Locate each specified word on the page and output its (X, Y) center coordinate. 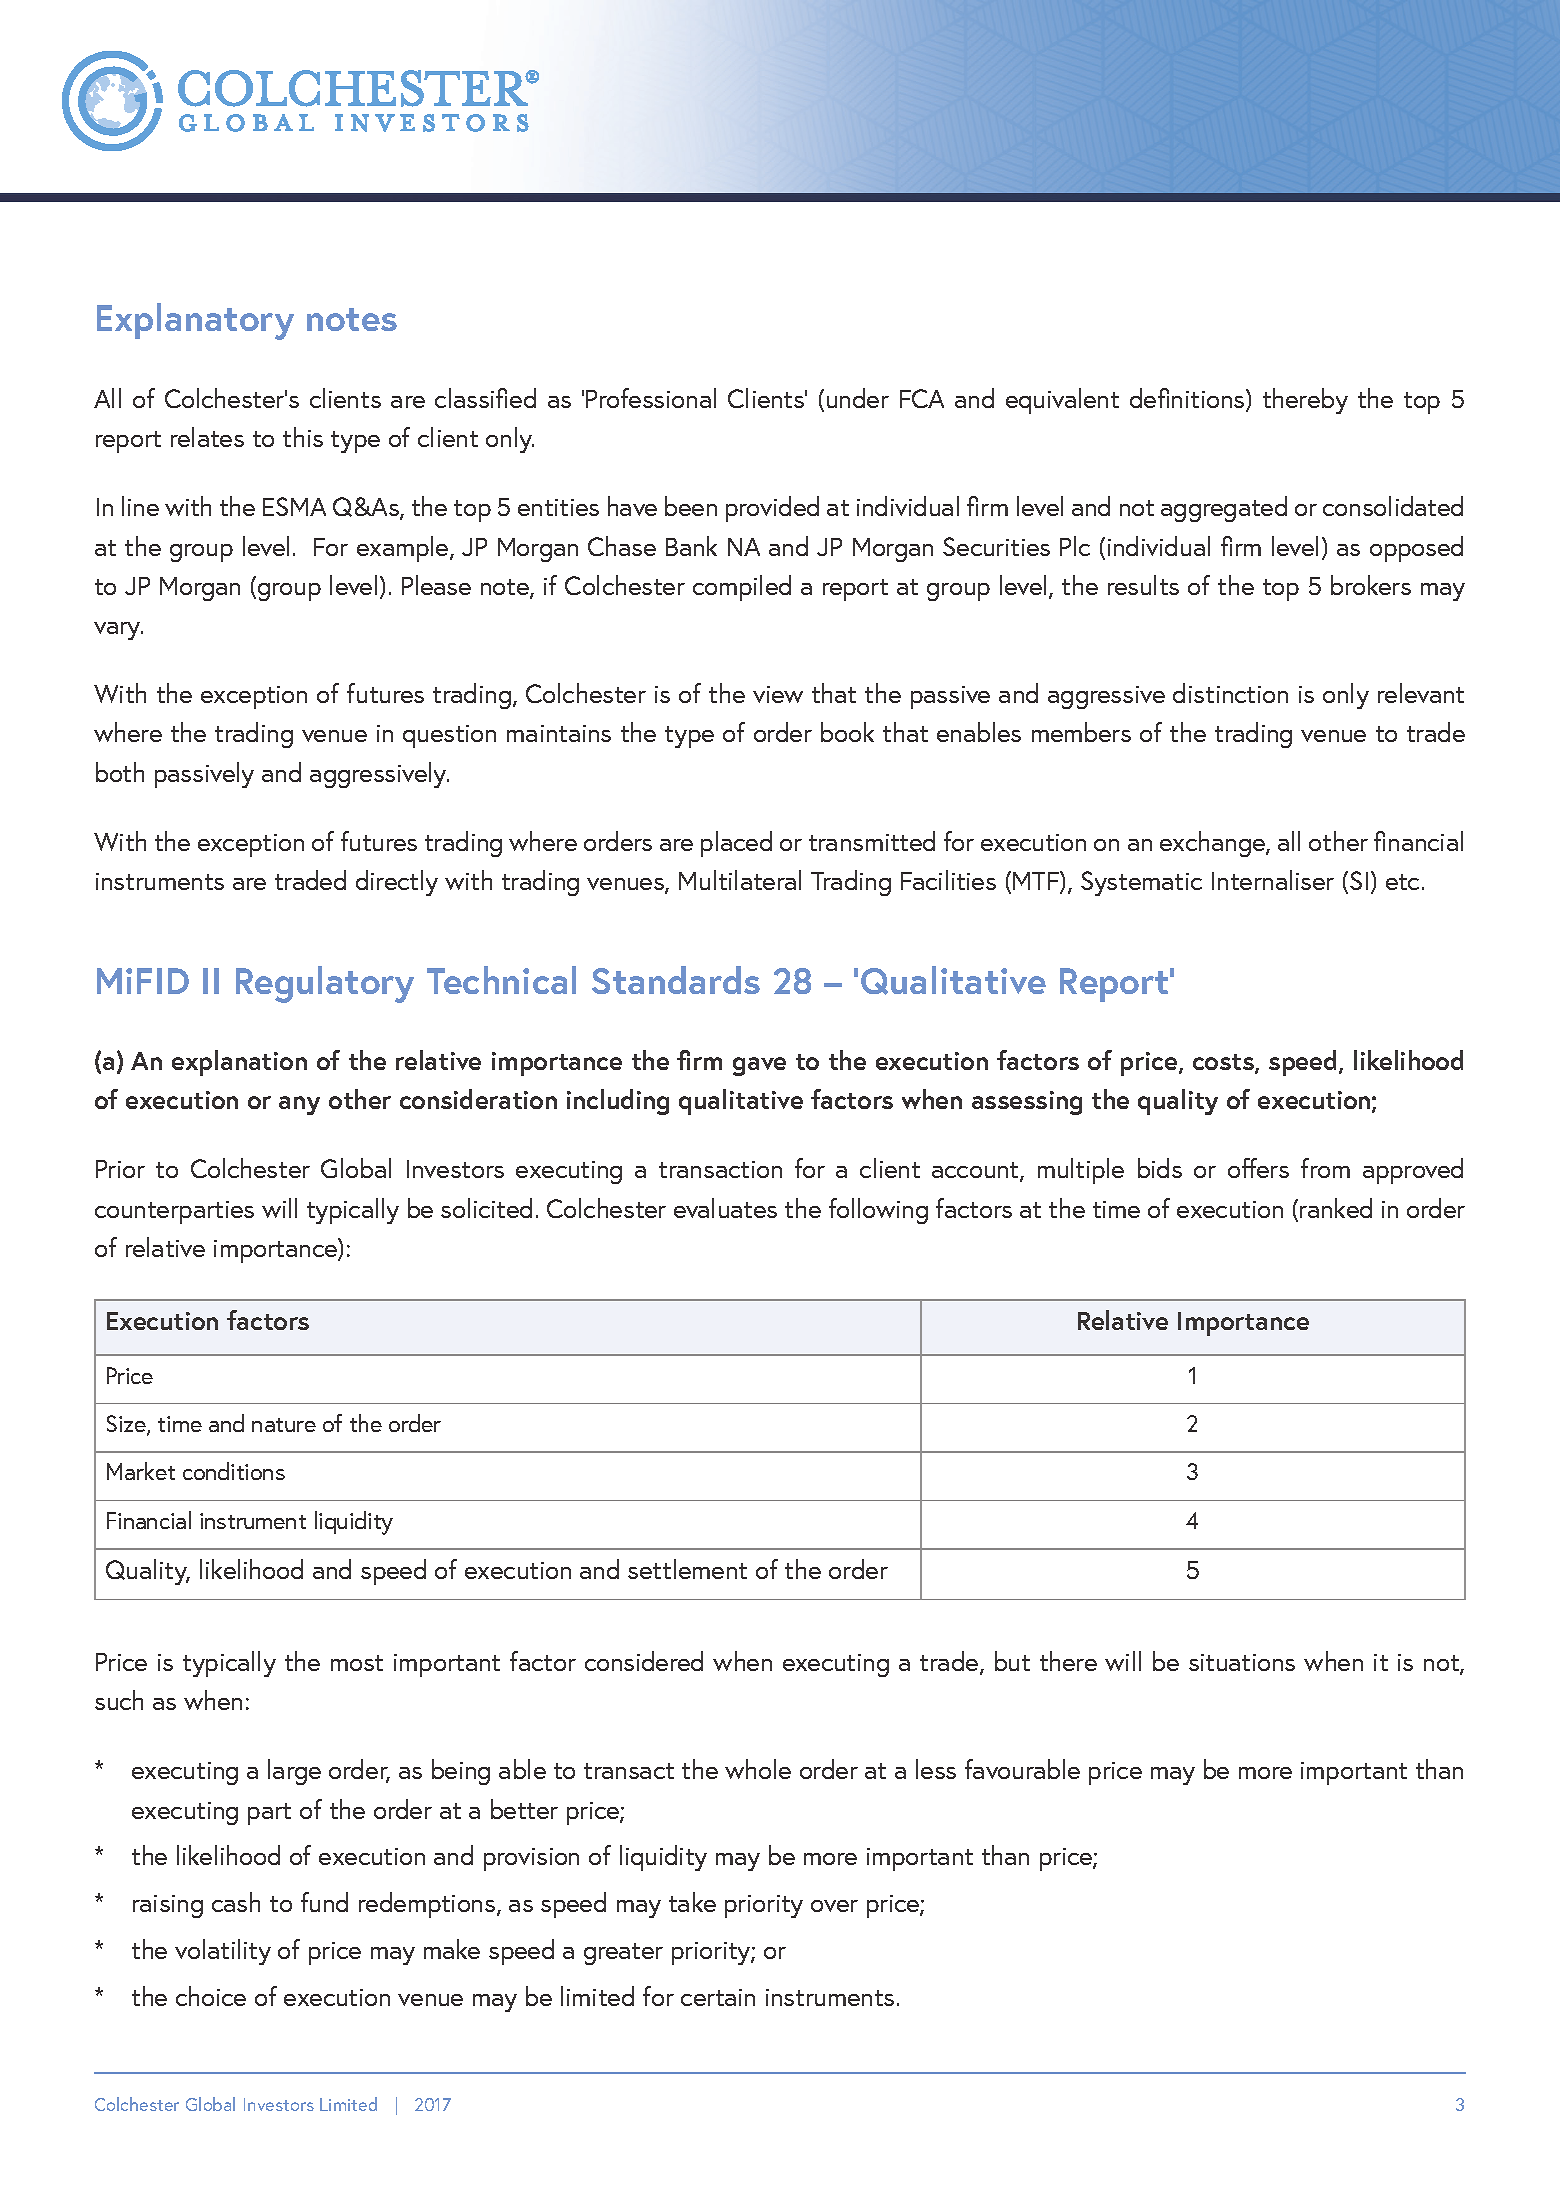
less (936, 1769)
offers (1258, 1168)
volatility (223, 1952)
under (858, 398)
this (303, 437)
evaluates (725, 1208)
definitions (1188, 399)
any (299, 1105)
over (834, 1906)
